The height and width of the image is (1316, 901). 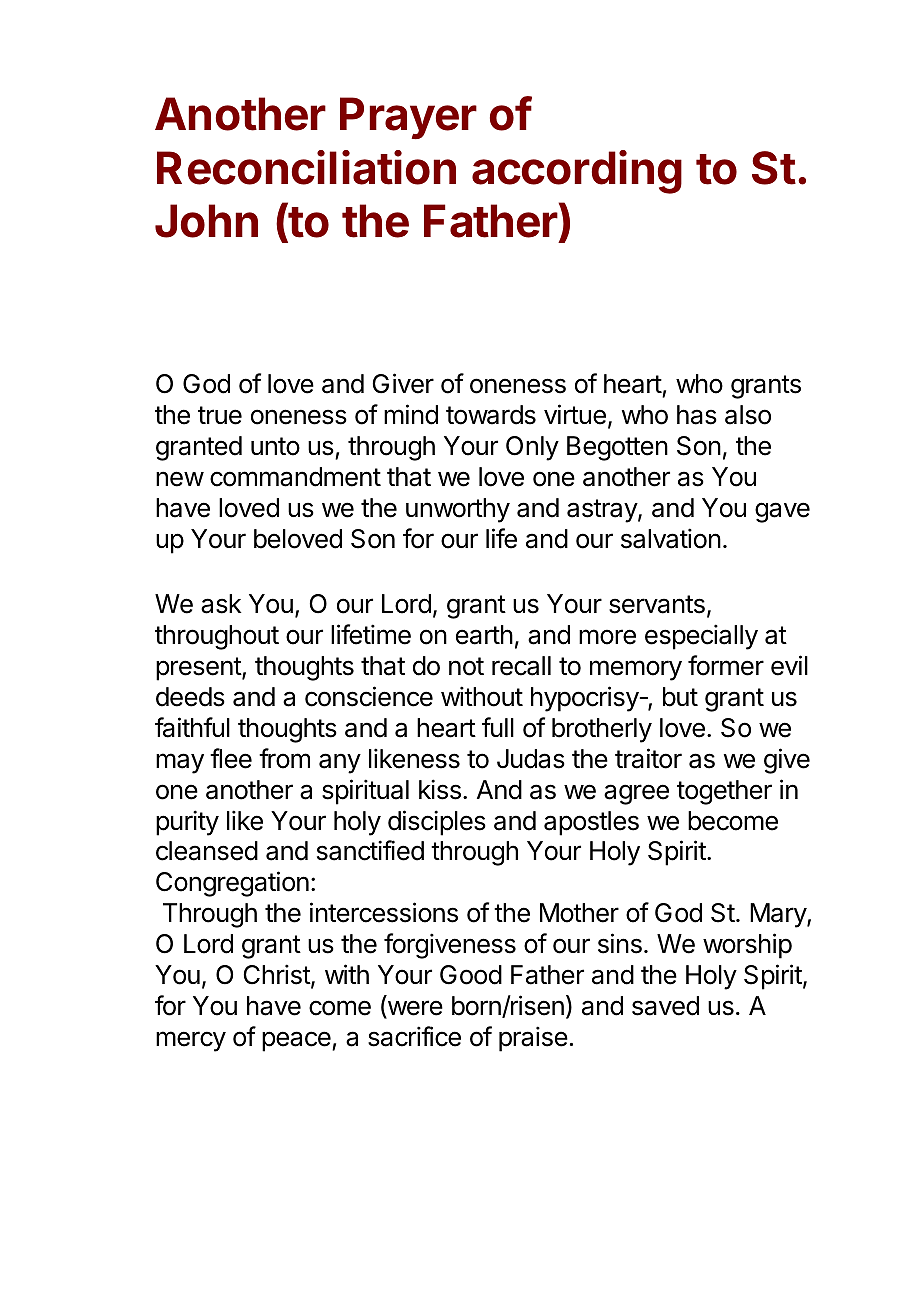 I want to click on servants, so click(x=657, y=604).
